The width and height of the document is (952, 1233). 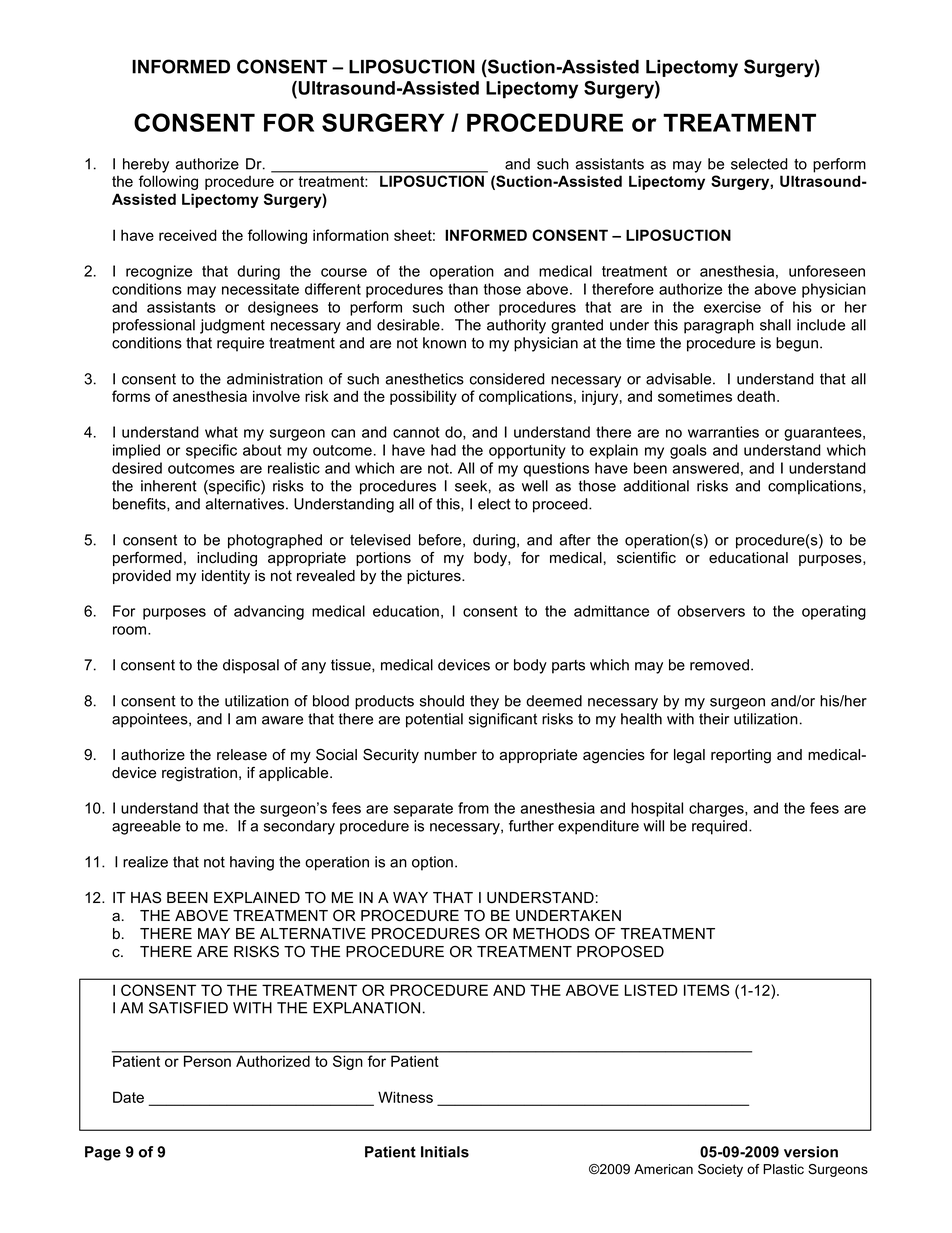 I want to click on information, so click(x=351, y=235).
